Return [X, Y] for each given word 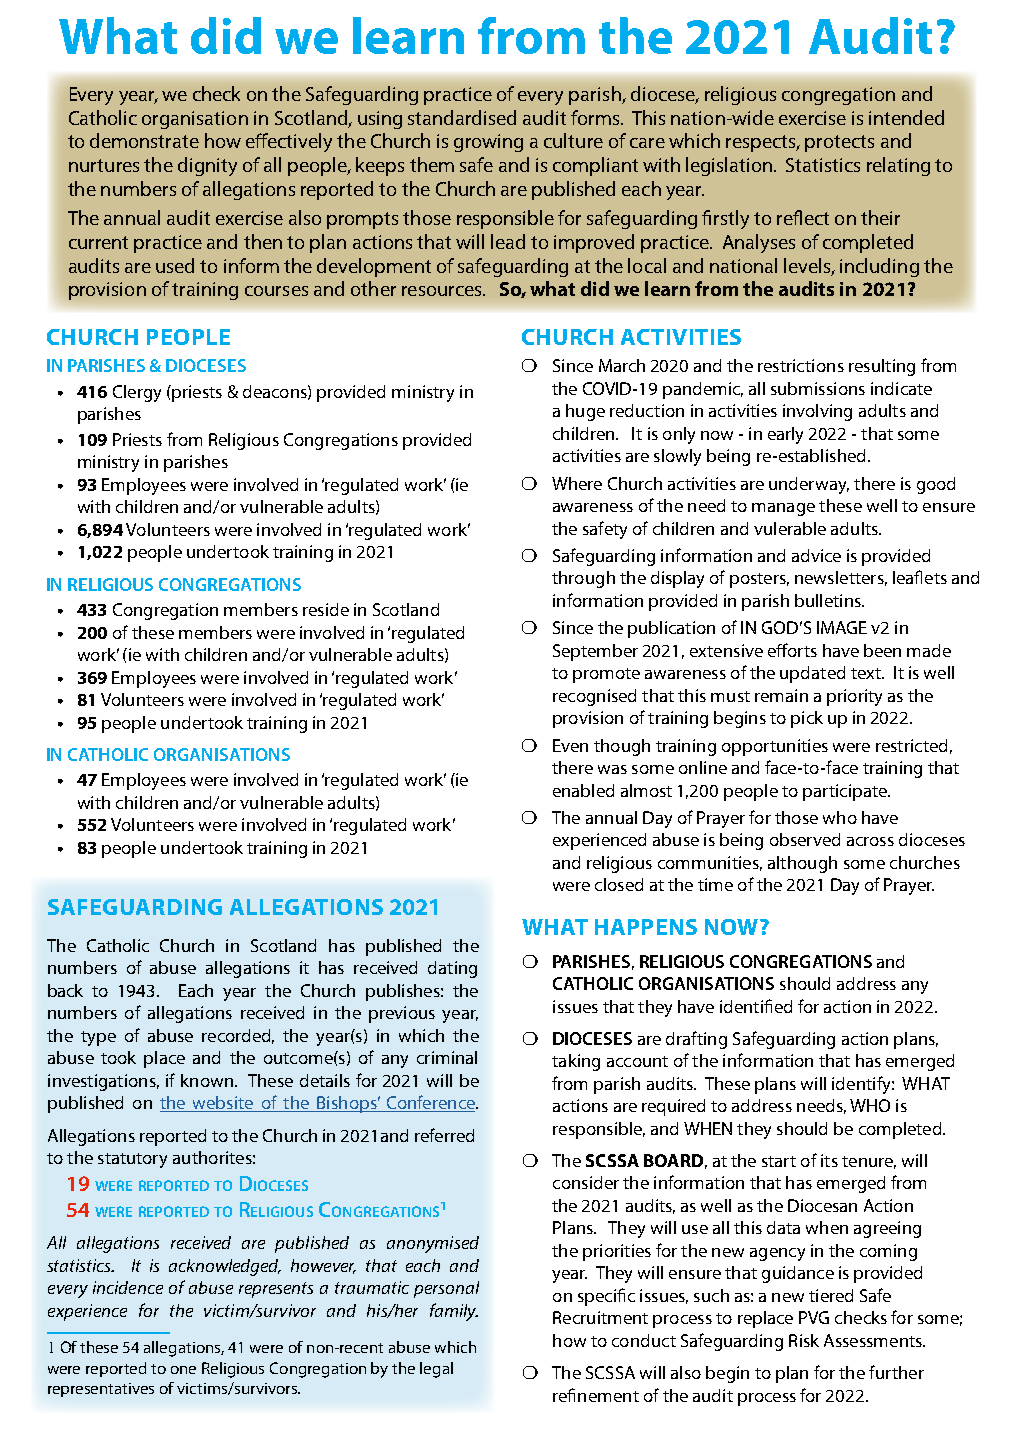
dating [452, 969]
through [583, 579]
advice [816, 555]
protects [839, 143]
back [65, 990]
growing [488, 143]
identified [756, 1006]
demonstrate [144, 140]
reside [326, 609]
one [183, 1370]
